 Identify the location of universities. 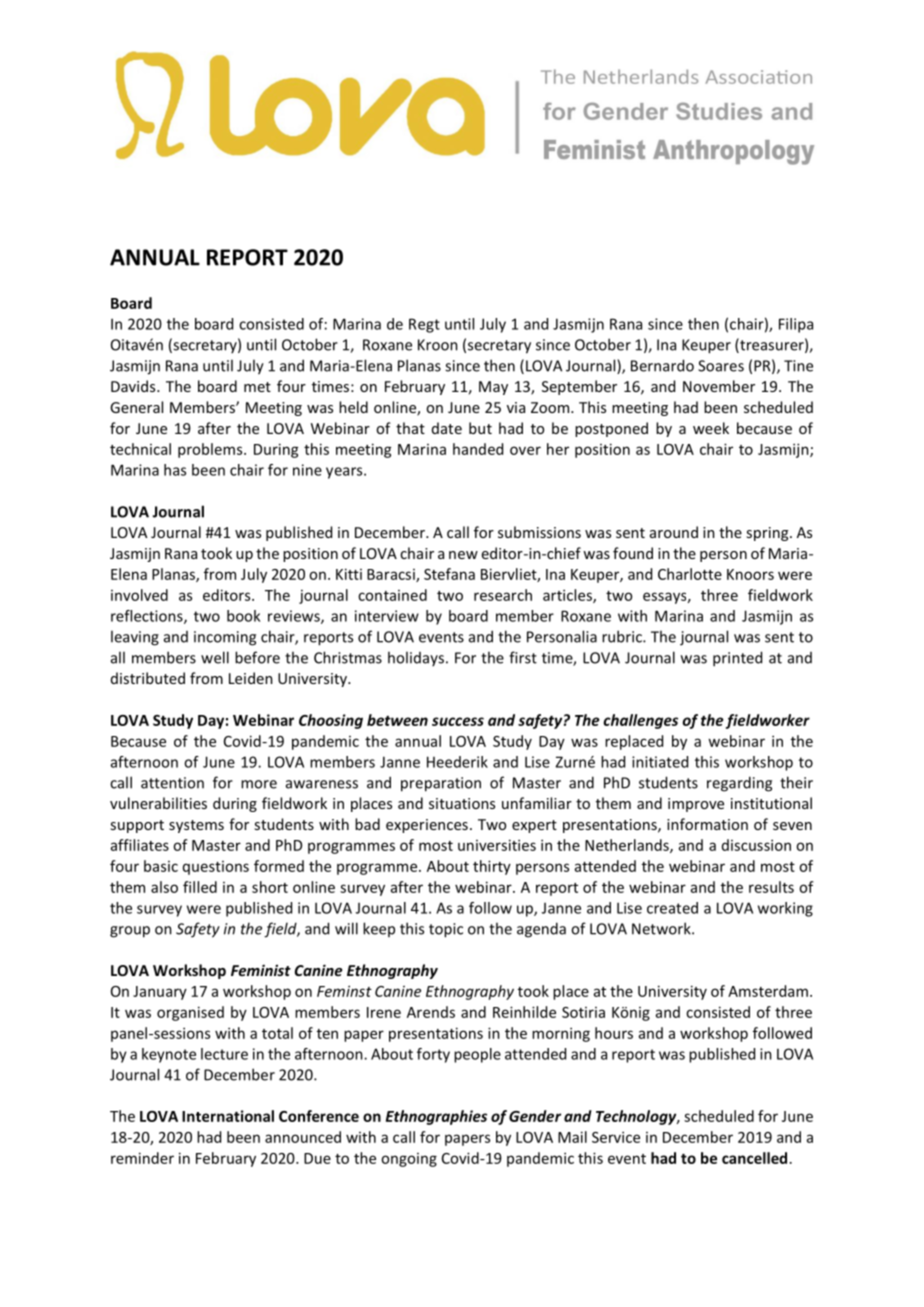
(497, 845).
